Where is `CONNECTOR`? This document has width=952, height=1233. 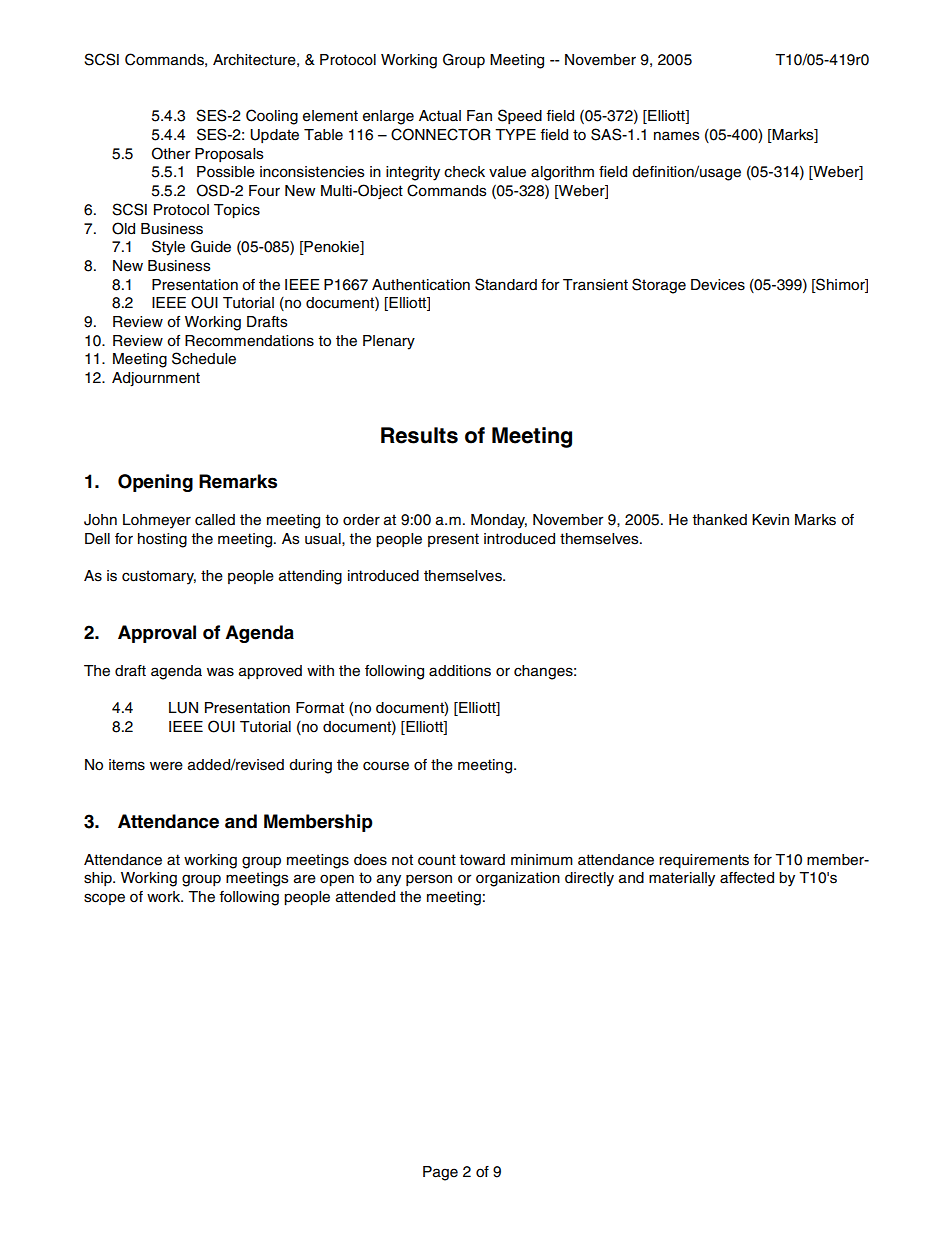 CONNECTOR is located at coordinates (441, 134).
